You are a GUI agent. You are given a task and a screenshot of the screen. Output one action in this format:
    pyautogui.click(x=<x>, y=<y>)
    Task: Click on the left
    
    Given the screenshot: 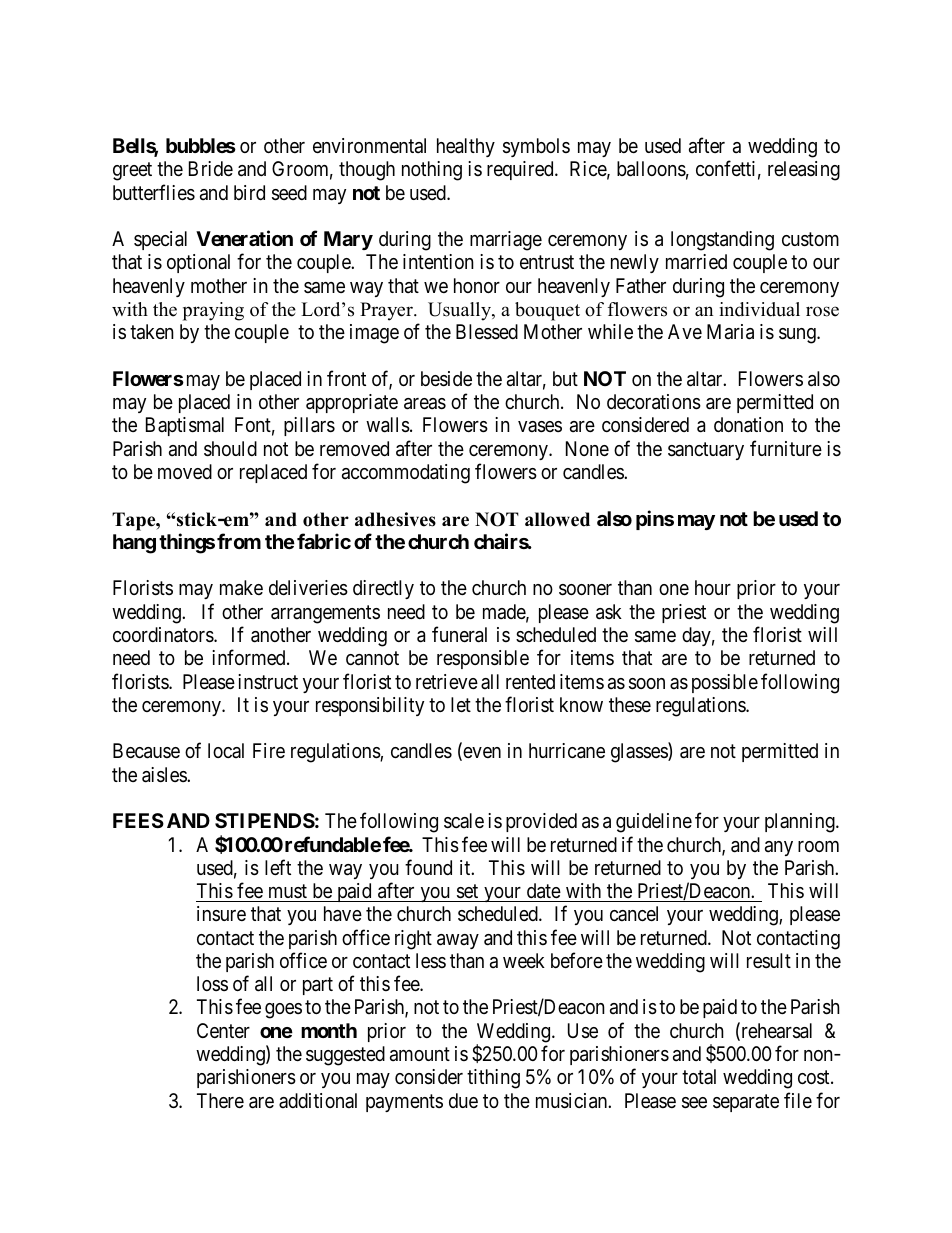 What is the action you would take?
    pyautogui.click(x=278, y=867)
